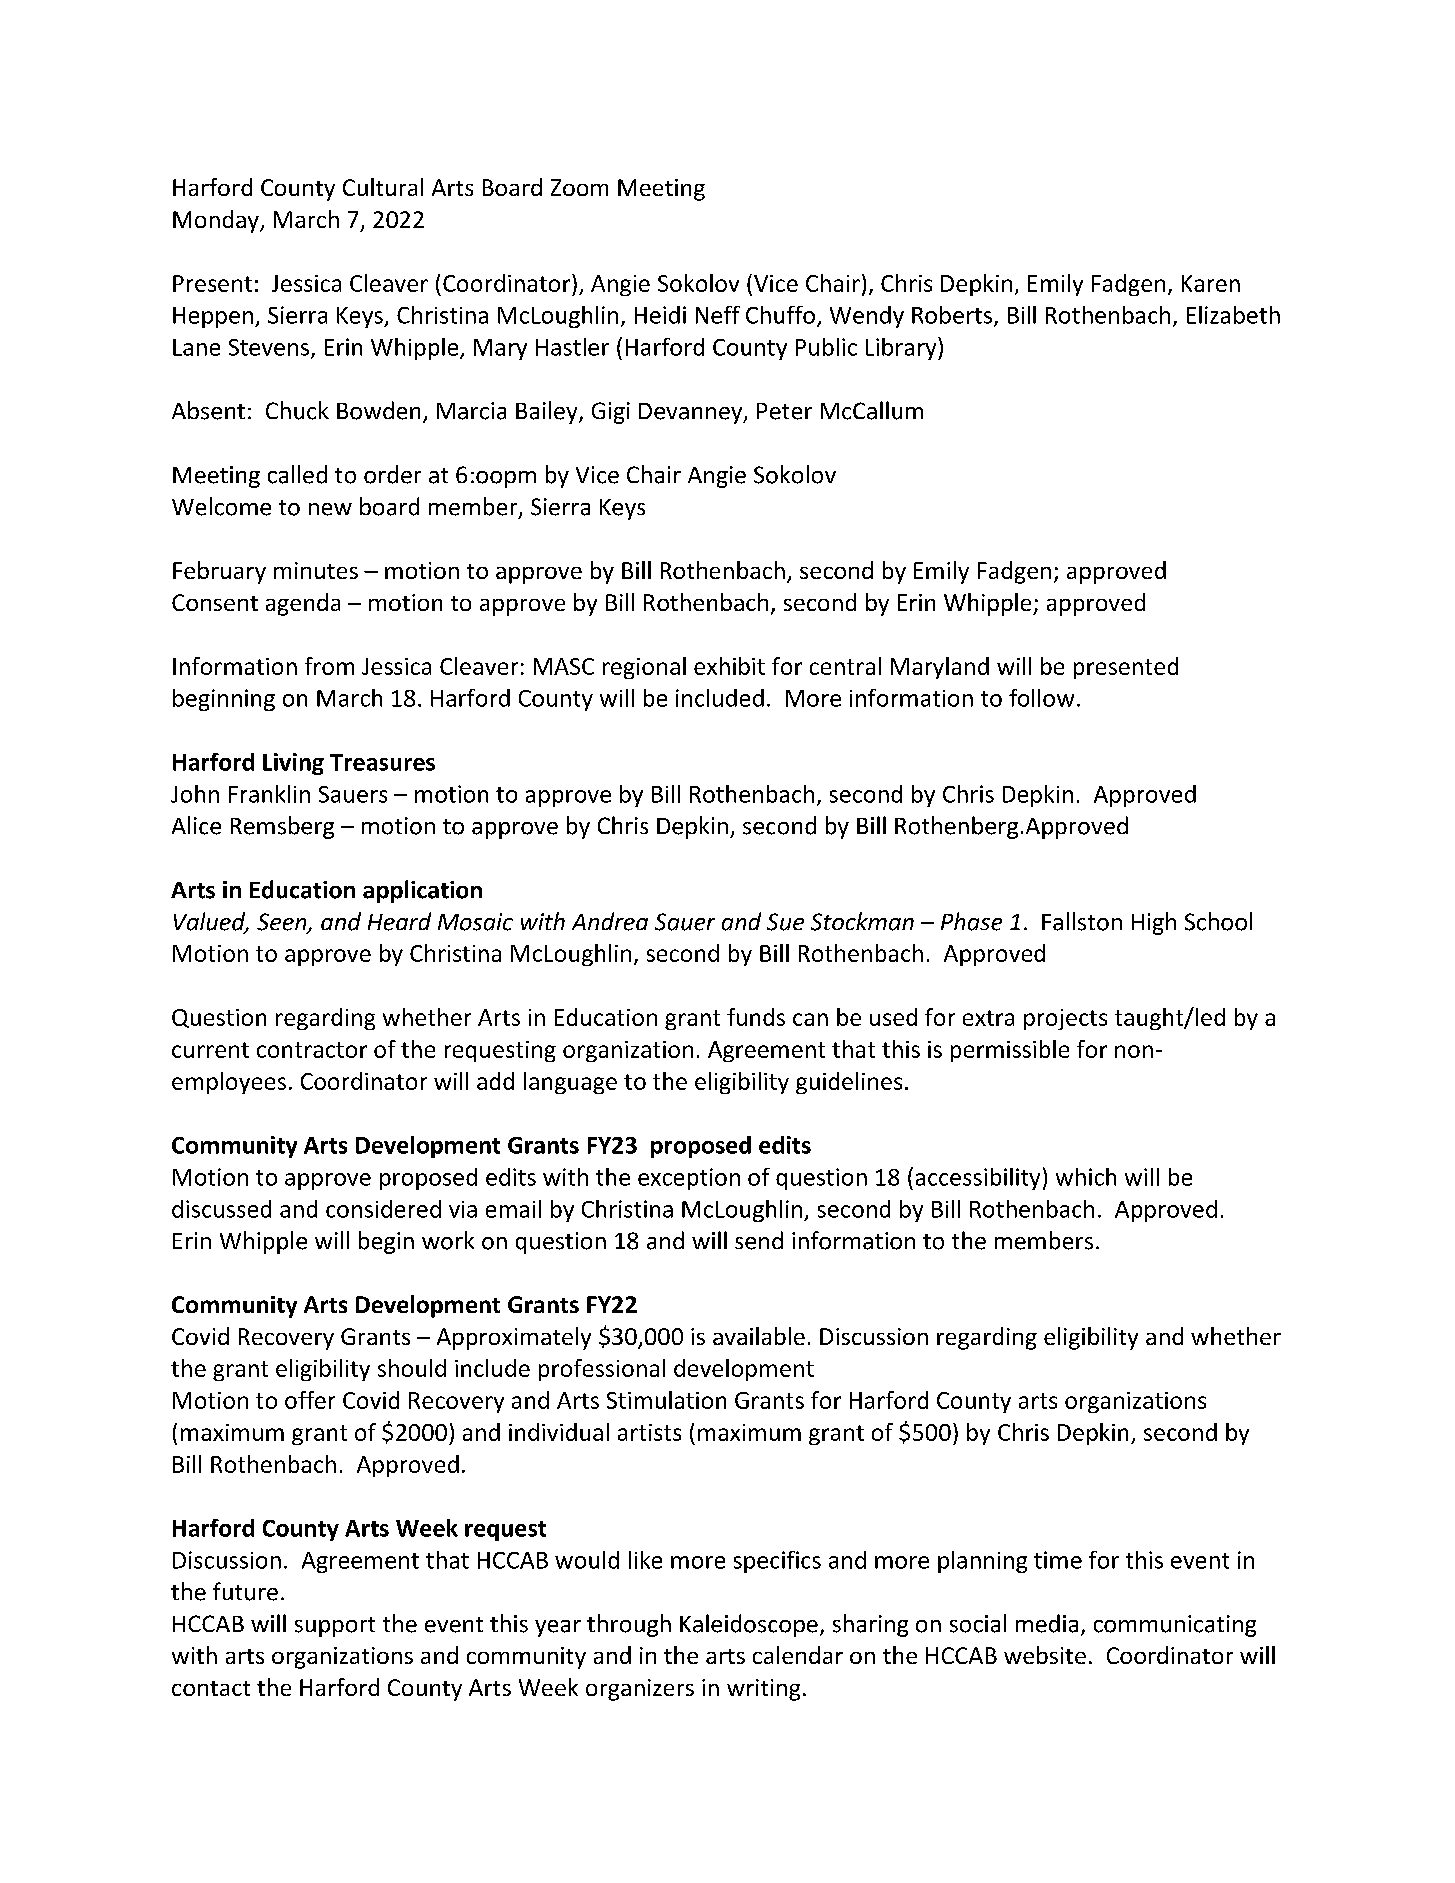  What do you see at coordinates (718, 315) in the screenshot?
I see `Neff` at bounding box center [718, 315].
